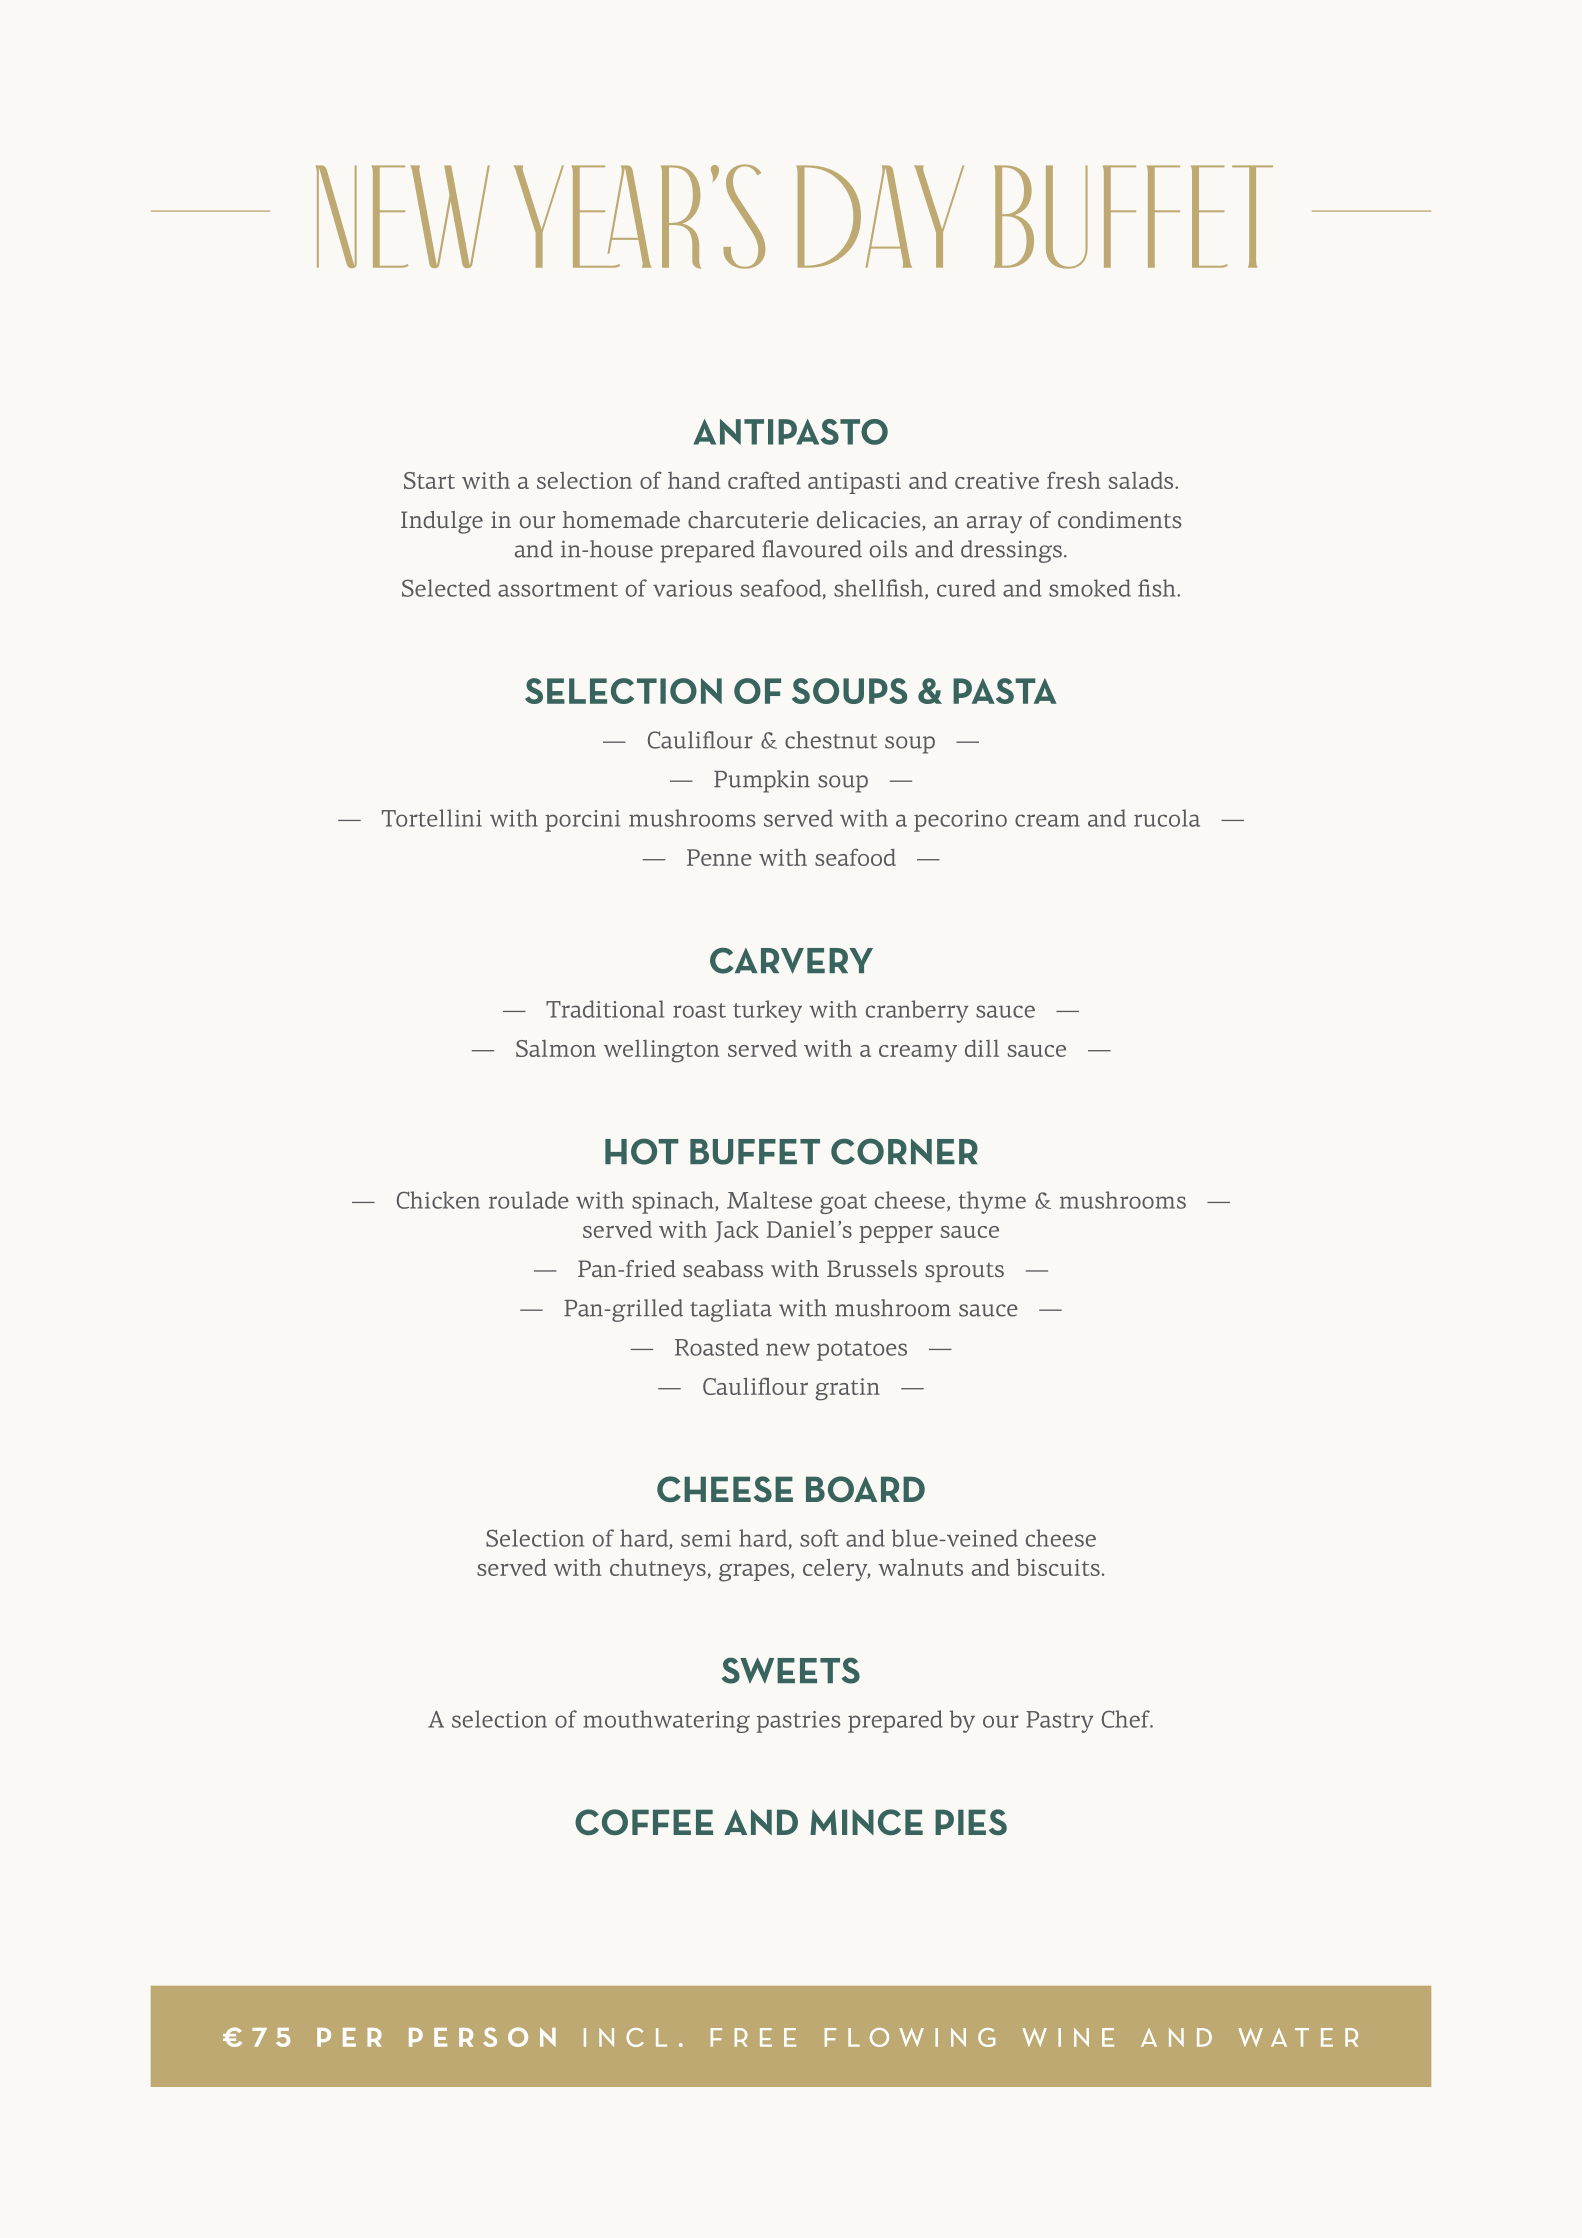 This screenshot has height=2238, width=1582. Describe the element at coordinates (644, 1822) in the screenshot. I see `COFFEE` at that location.
